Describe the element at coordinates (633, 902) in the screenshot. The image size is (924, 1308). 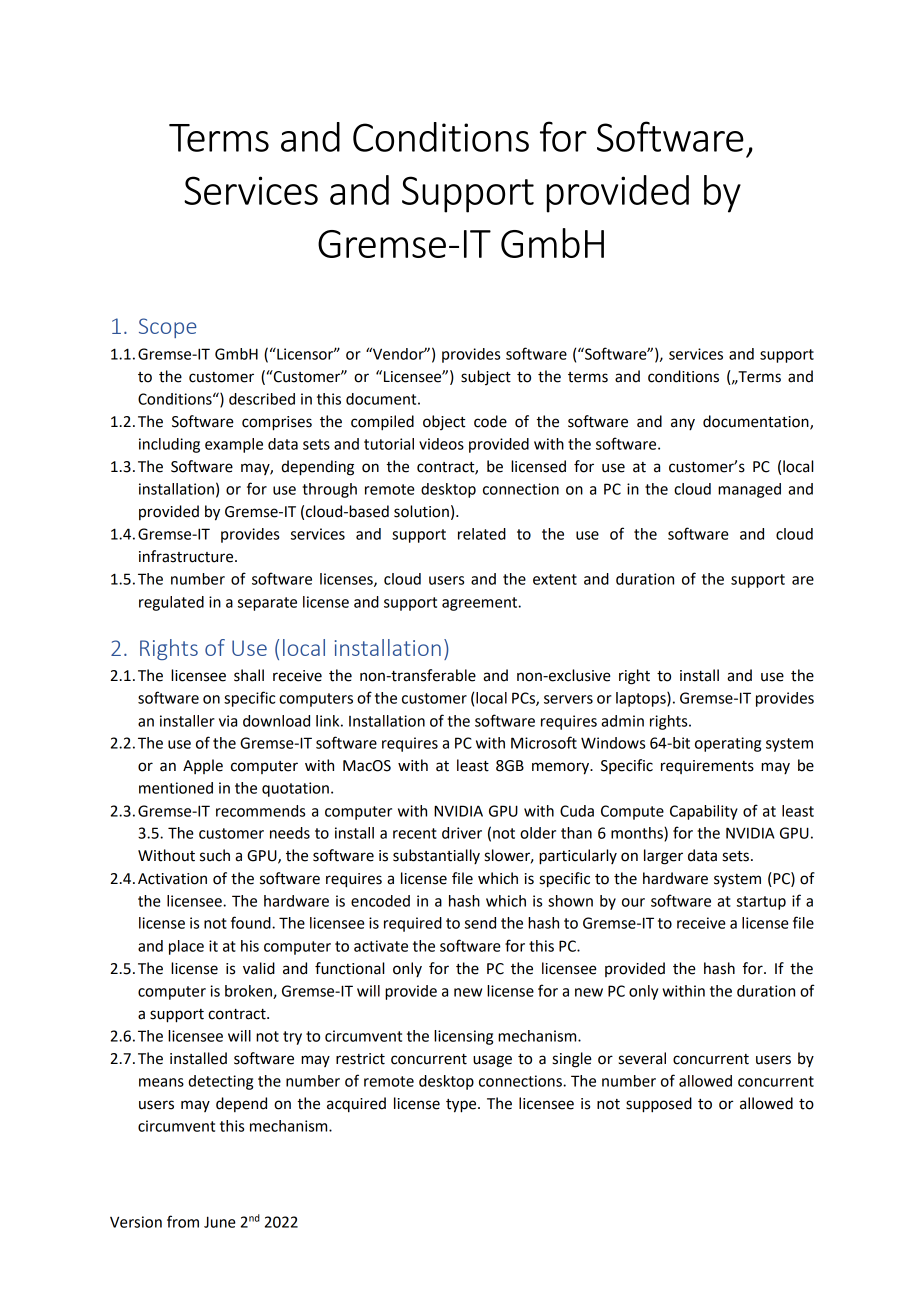
I see `our` at that location.
